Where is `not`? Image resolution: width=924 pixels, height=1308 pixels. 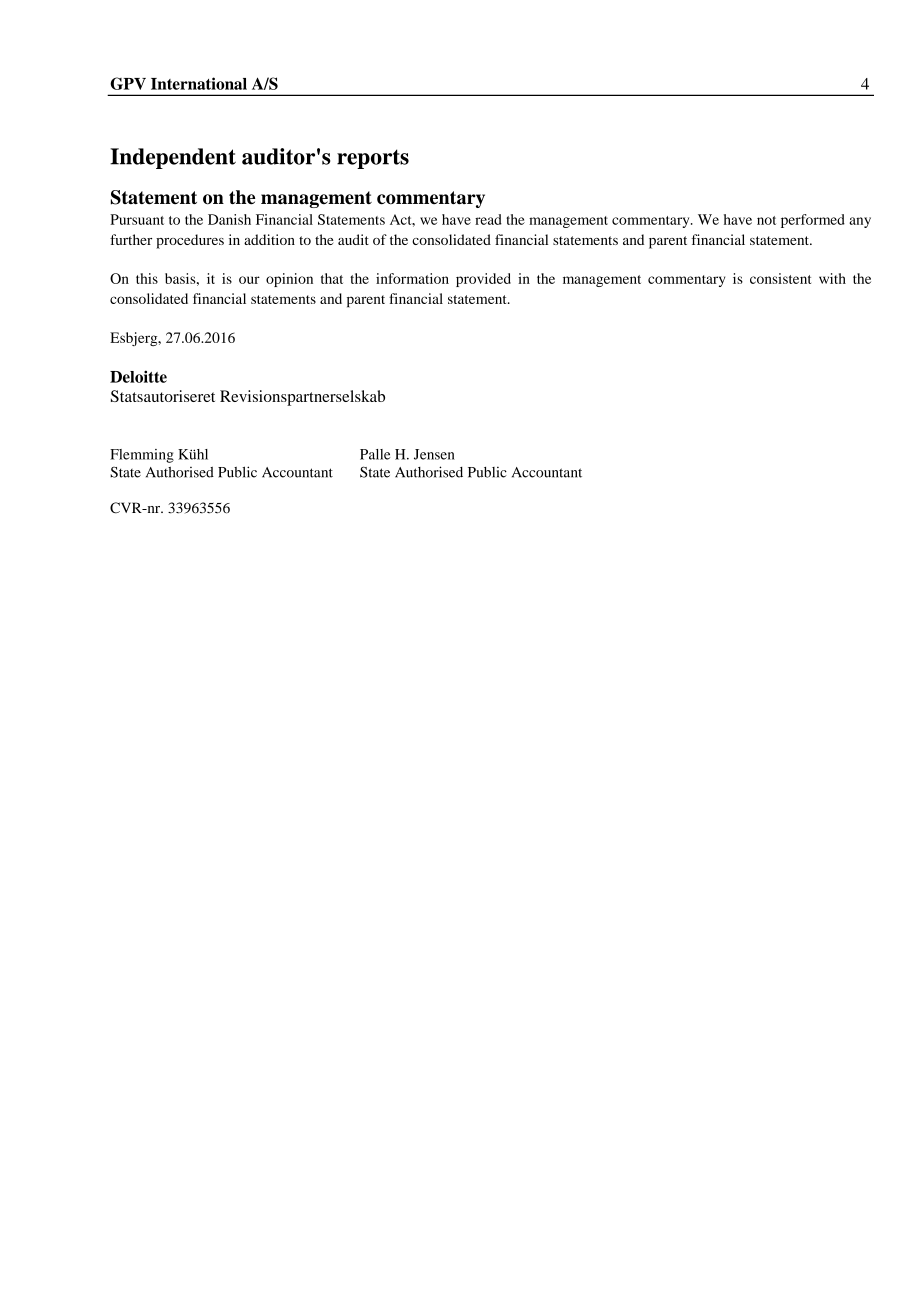
not is located at coordinates (766, 220).
